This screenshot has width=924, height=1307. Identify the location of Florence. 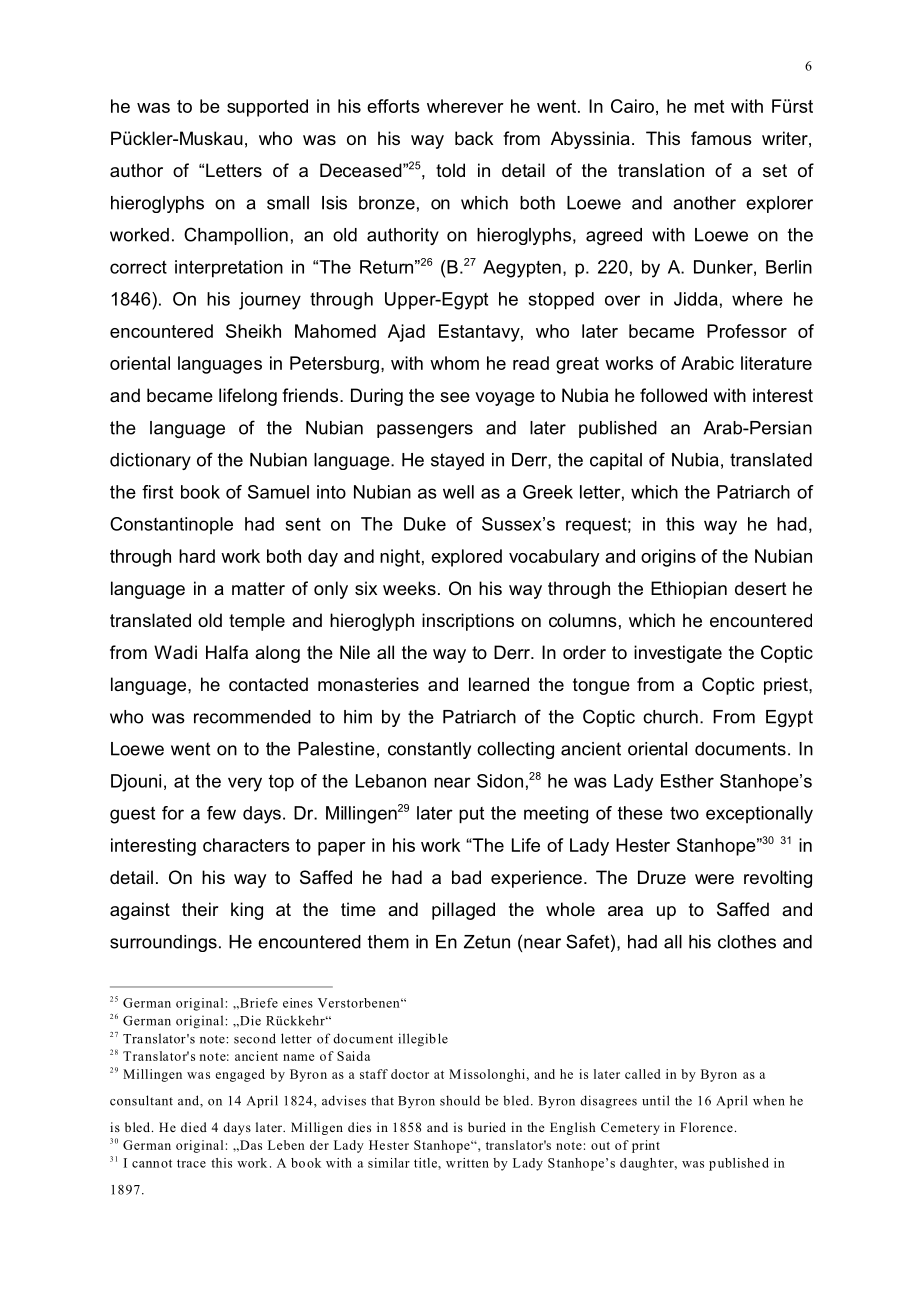
(706, 1127).
